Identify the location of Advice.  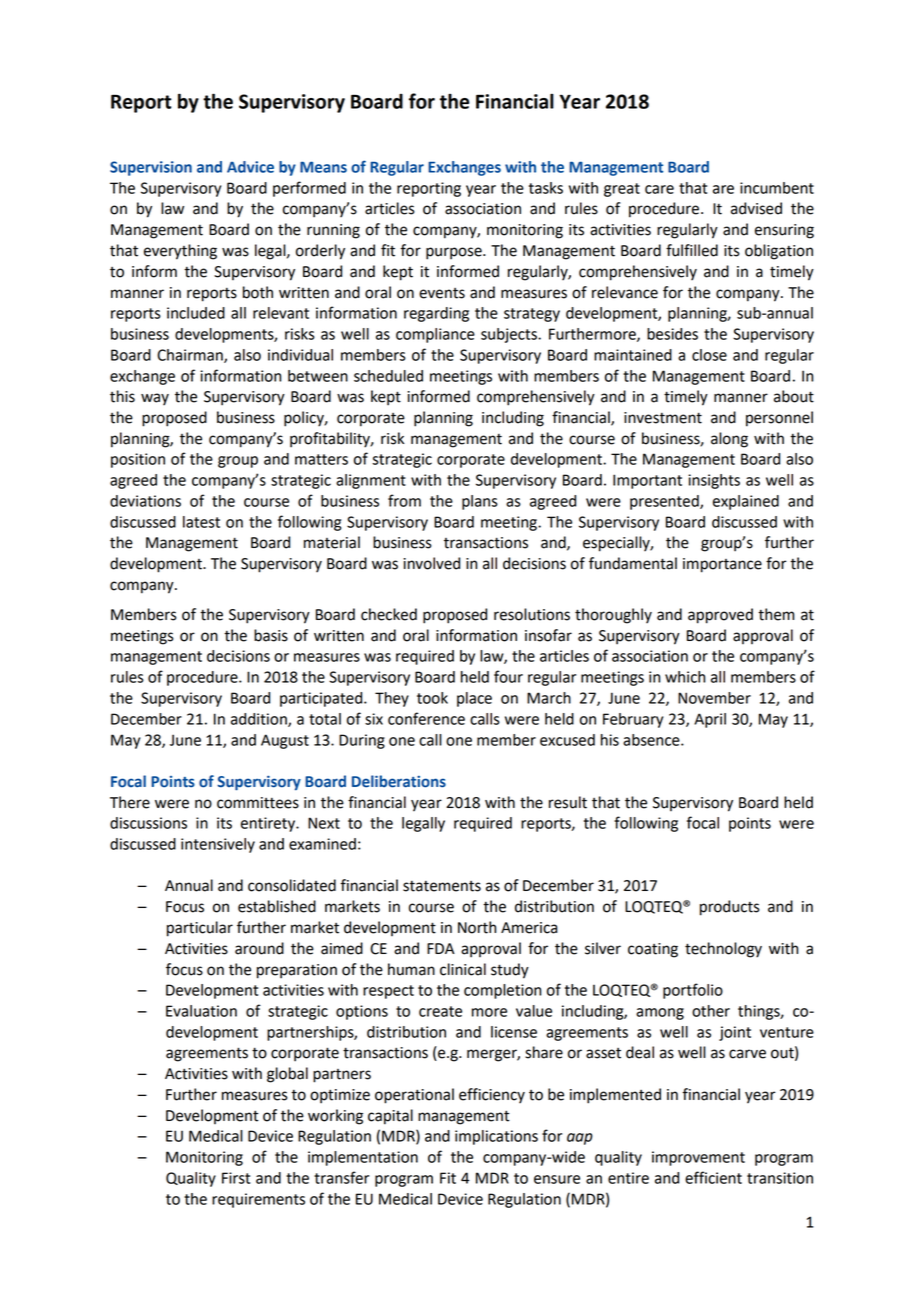
(250, 167).
